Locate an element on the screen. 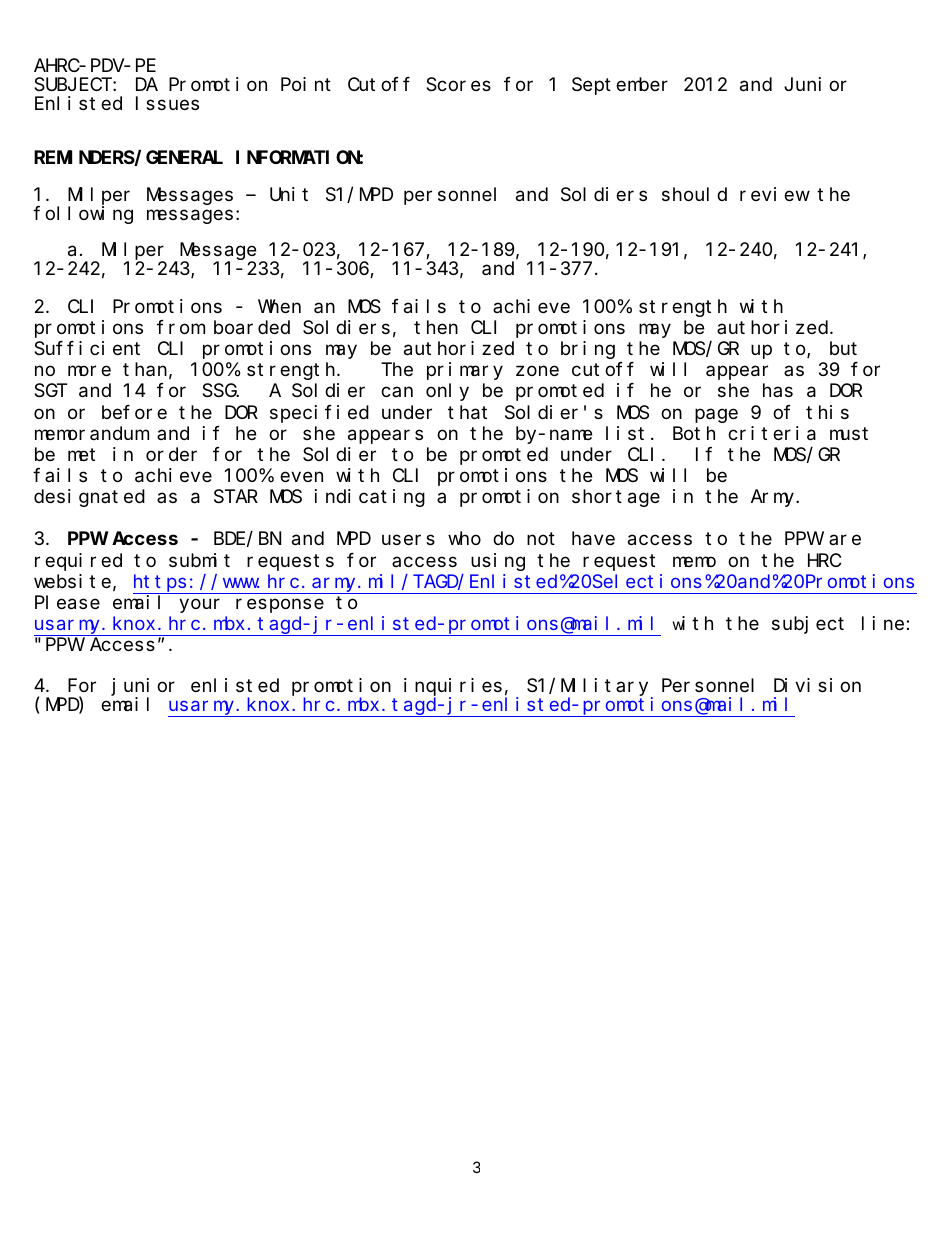 This screenshot has height=1233, width=952. designated is located at coordinates (89, 498).
